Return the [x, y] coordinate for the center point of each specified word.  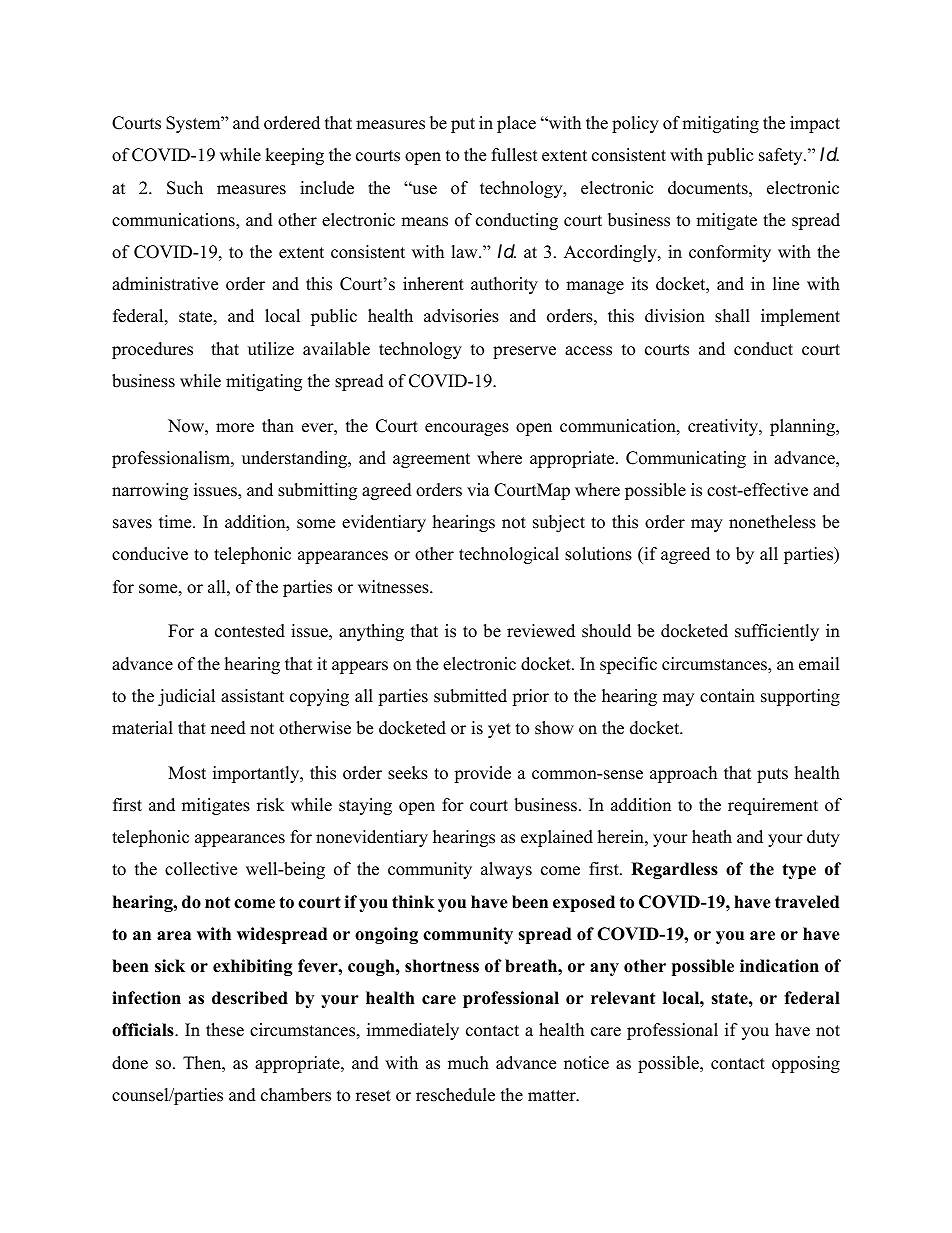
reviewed [541, 631]
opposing [806, 1064]
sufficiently [777, 632]
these [225, 1030]
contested [250, 631]
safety [782, 156]
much [468, 1063]
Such [185, 188]
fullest [515, 155]
